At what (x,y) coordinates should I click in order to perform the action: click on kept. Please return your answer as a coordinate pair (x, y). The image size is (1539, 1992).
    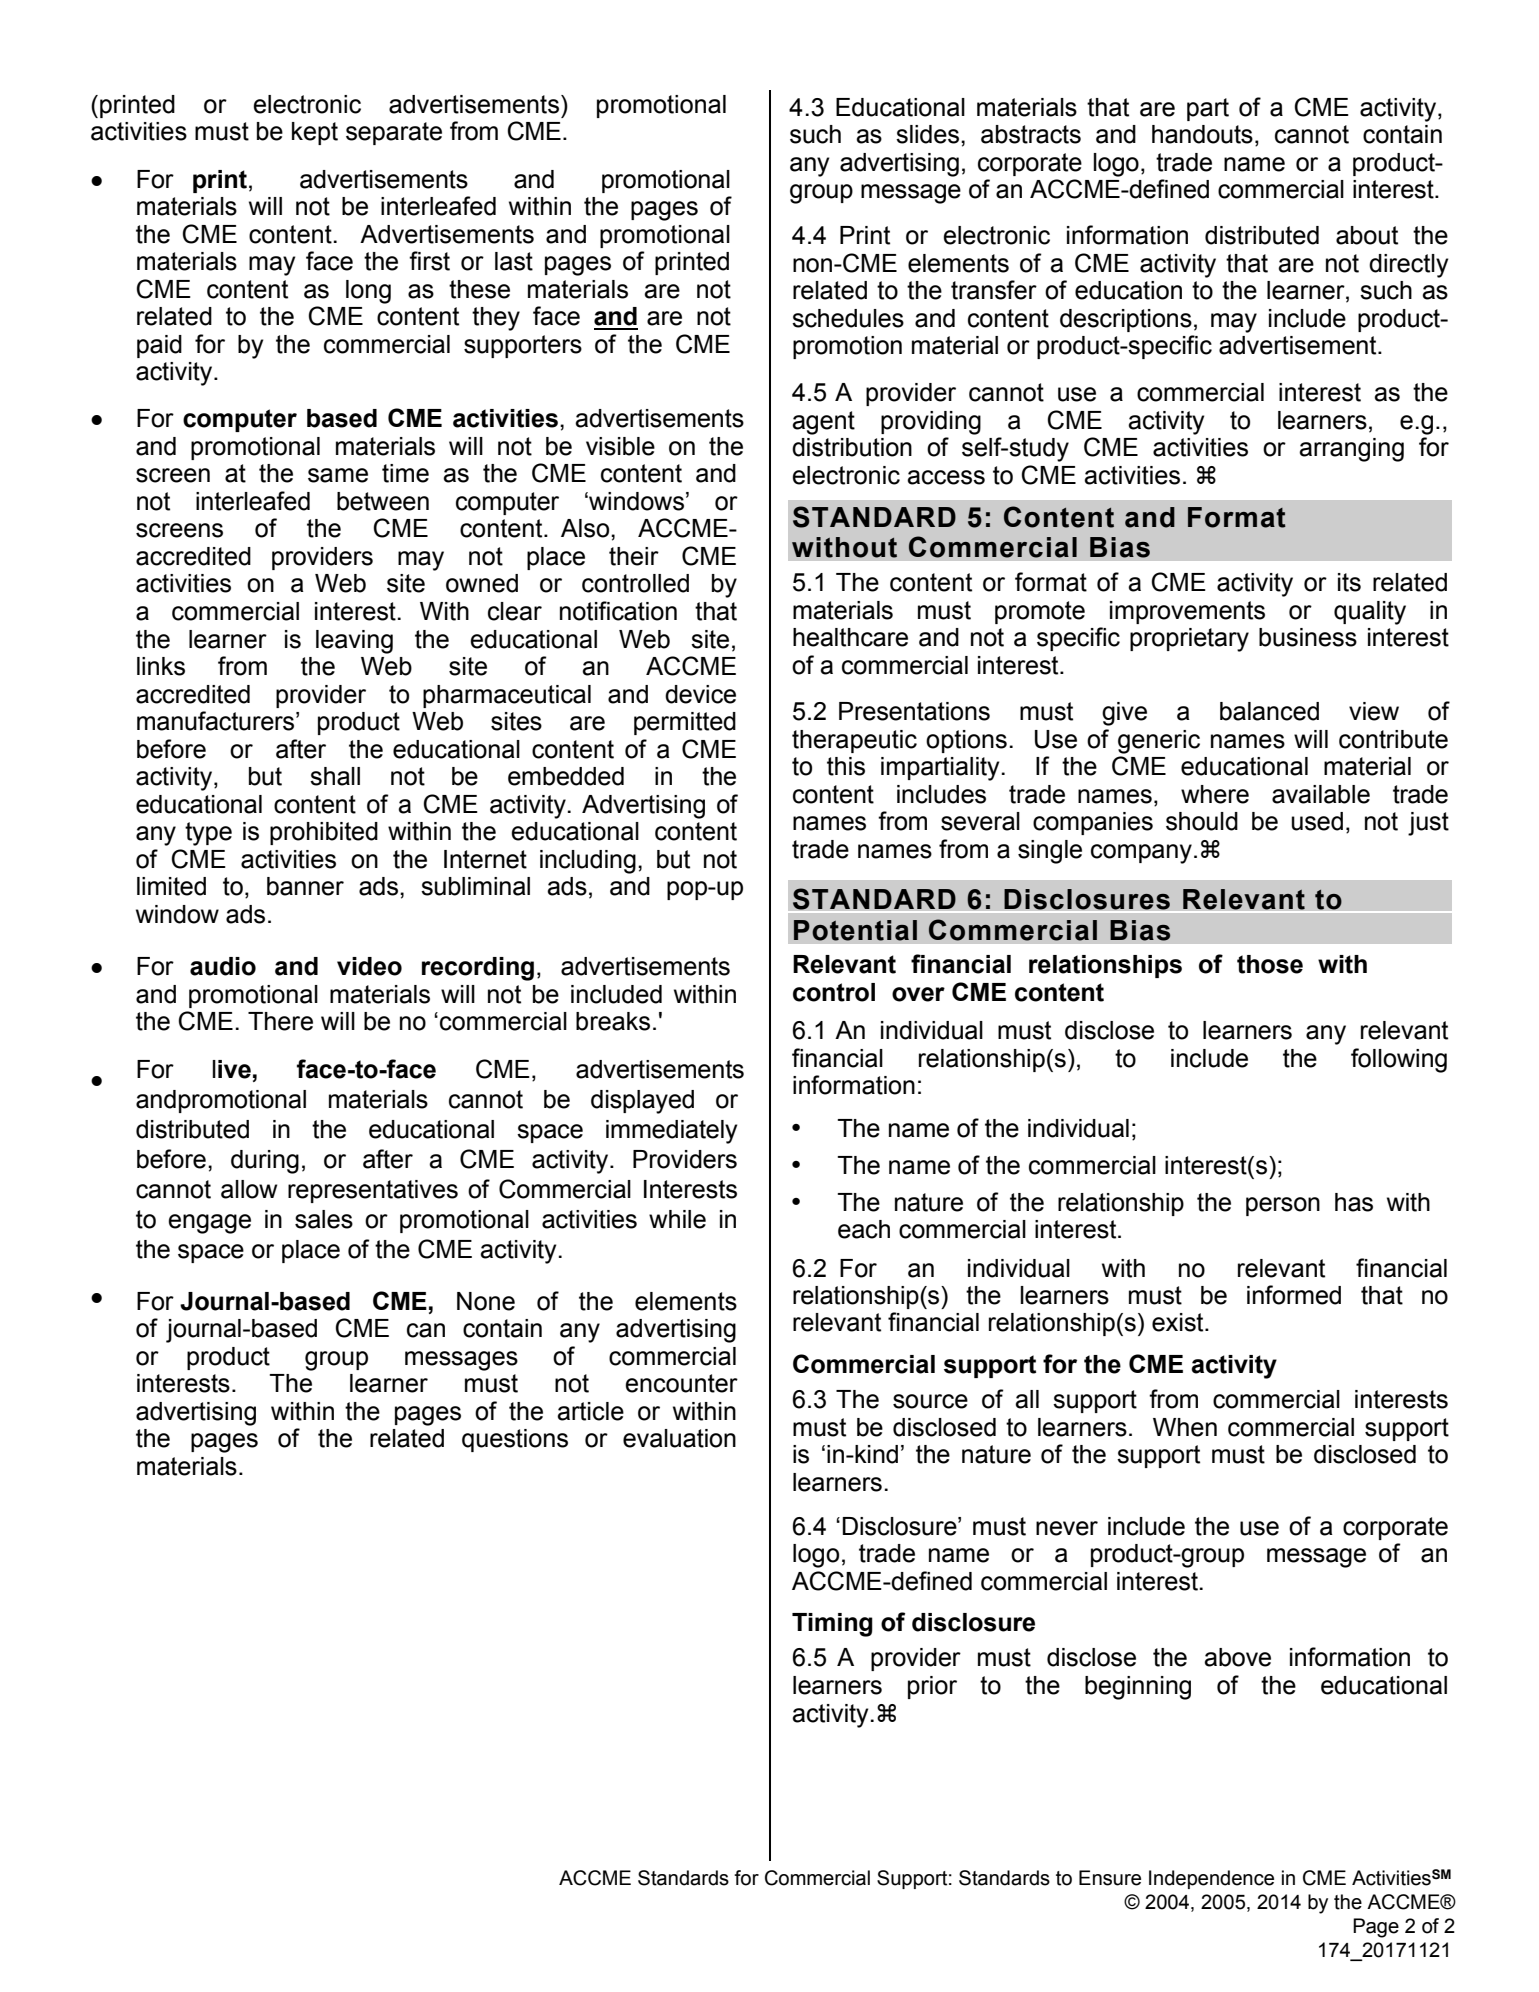
    Looking at the image, I should click on (315, 133).
